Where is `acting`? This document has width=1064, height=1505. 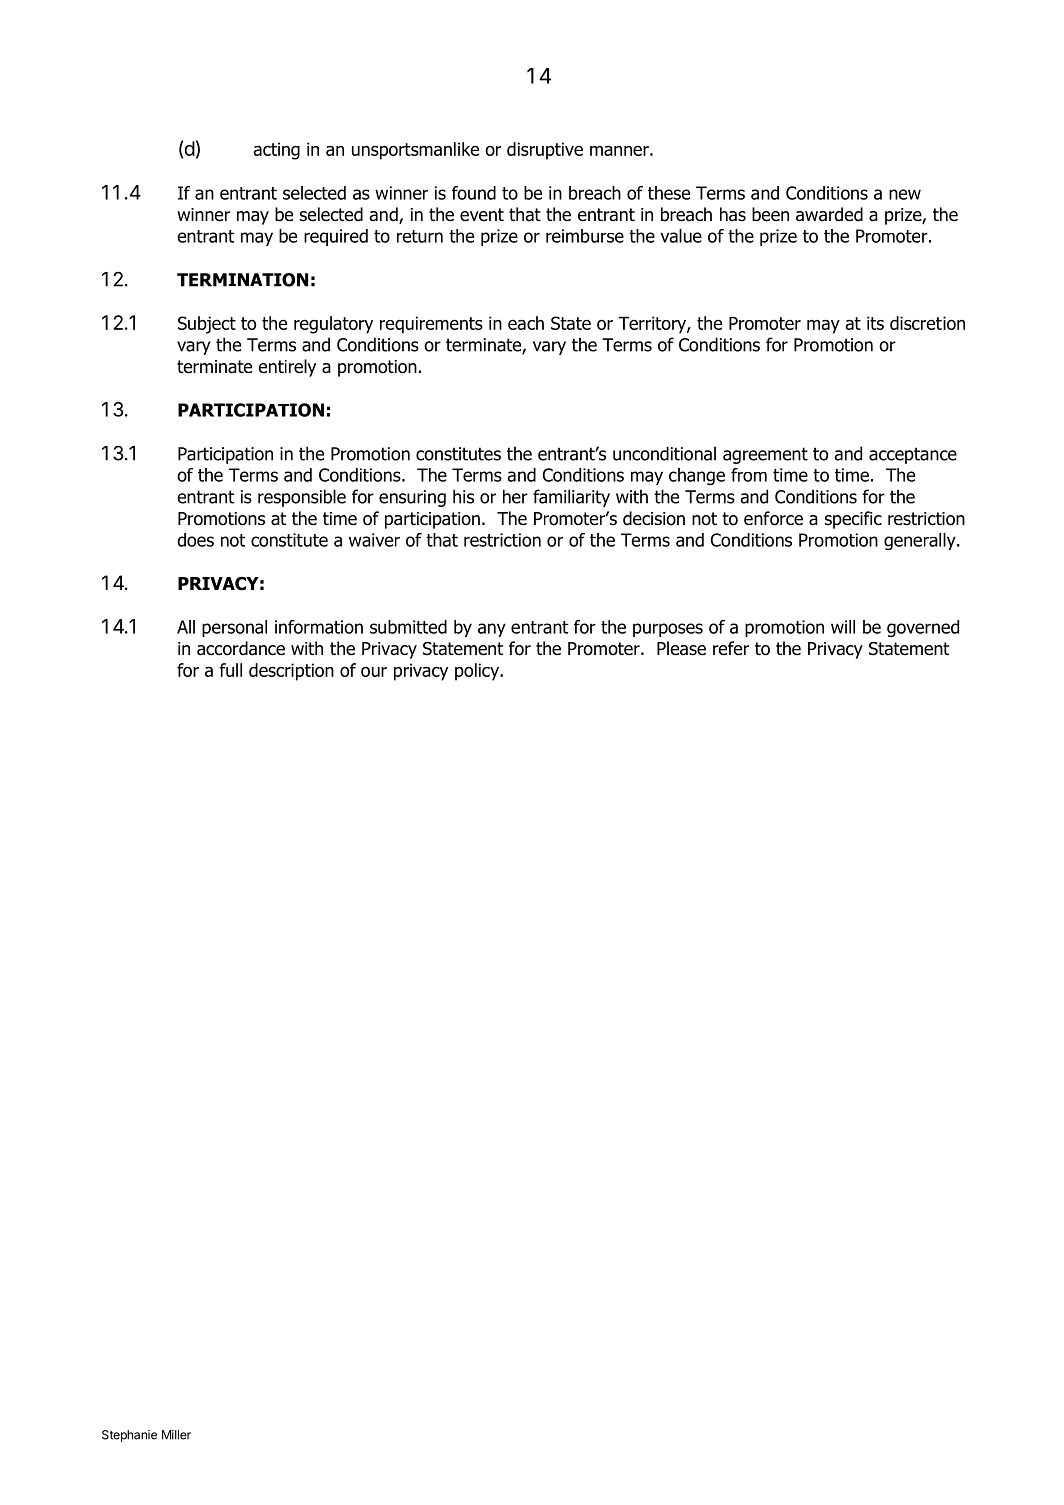
acting is located at coordinates (276, 151).
